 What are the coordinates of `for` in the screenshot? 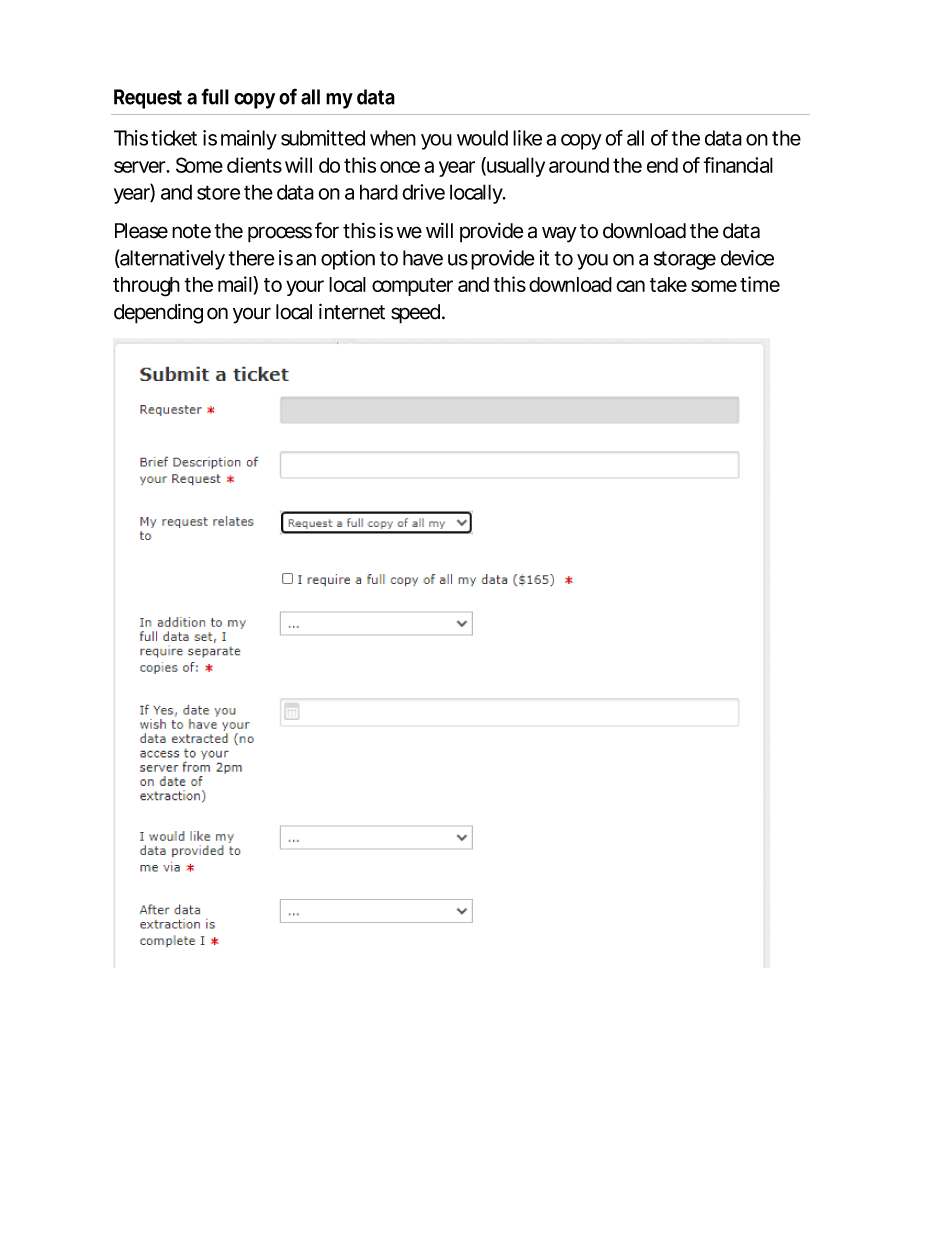 It's located at (327, 230).
